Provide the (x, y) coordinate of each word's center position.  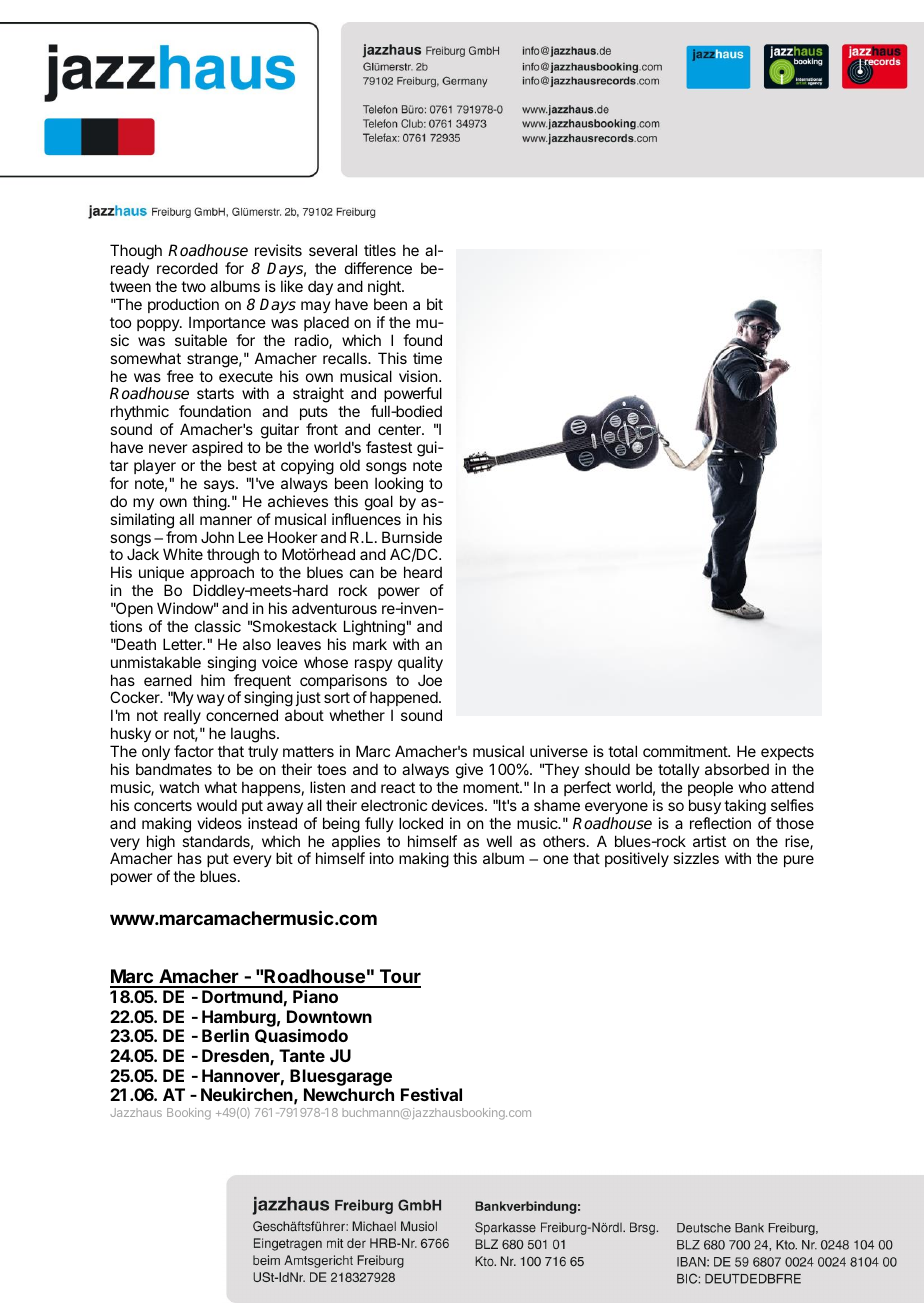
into (382, 858)
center (400, 429)
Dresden (236, 1057)
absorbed (737, 769)
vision (419, 376)
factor (194, 751)
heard (423, 572)
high (161, 844)
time (427, 358)
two (193, 286)
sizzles (696, 858)
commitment (686, 751)
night (385, 289)
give (469, 771)
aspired (217, 448)
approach (222, 573)
